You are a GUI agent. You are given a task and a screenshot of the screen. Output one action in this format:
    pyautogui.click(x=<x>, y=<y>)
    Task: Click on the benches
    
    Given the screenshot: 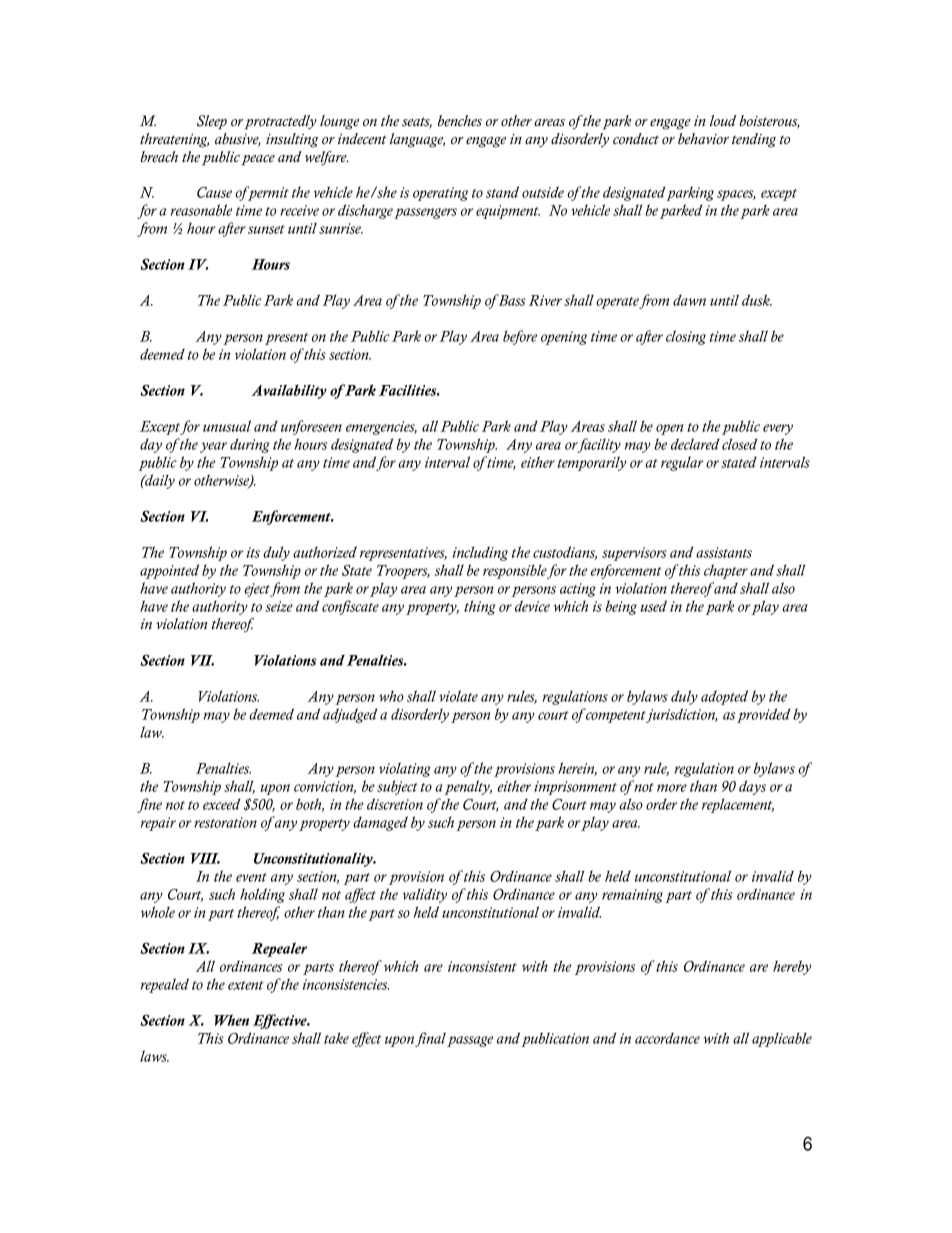 What is the action you would take?
    pyautogui.click(x=460, y=121)
